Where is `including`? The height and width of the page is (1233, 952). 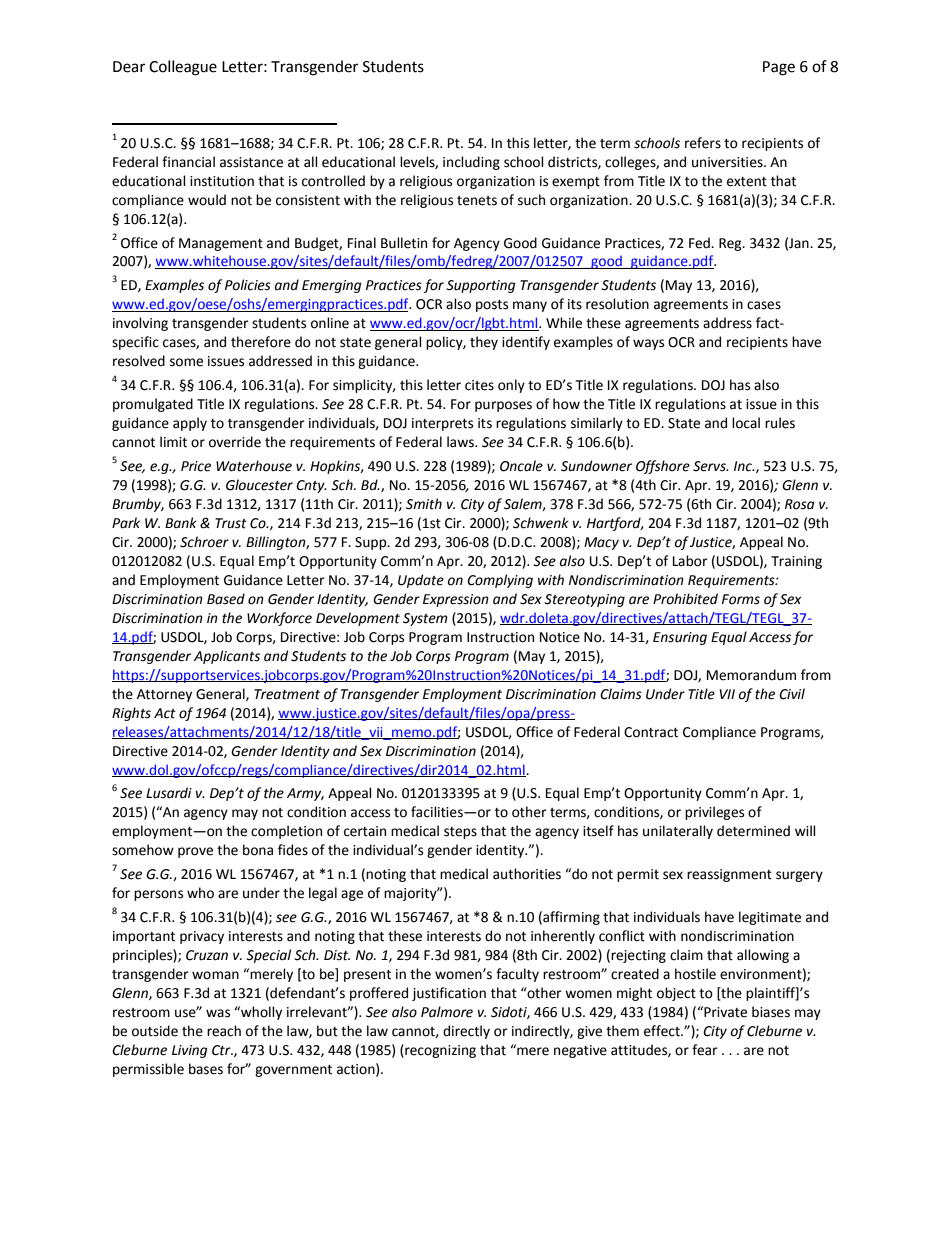 including is located at coordinates (471, 163).
